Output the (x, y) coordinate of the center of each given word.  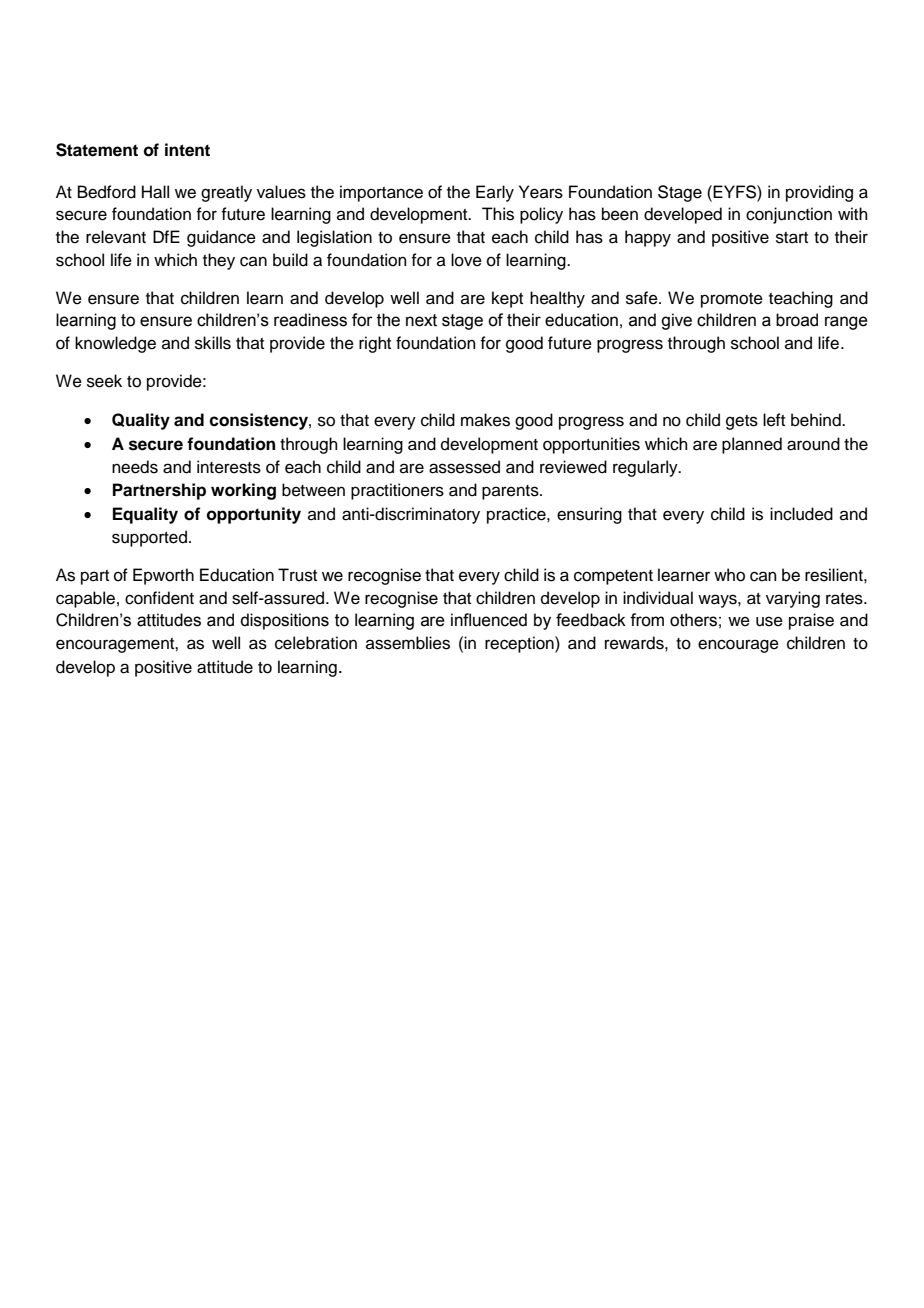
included (801, 514)
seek (104, 381)
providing (819, 193)
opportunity (254, 515)
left (774, 420)
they (219, 261)
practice (517, 515)
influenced (489, 620)
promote (732, 300)
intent (187, 150)
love (466, 260)
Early (495, 193)
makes (485, 420)
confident (159, 598)
